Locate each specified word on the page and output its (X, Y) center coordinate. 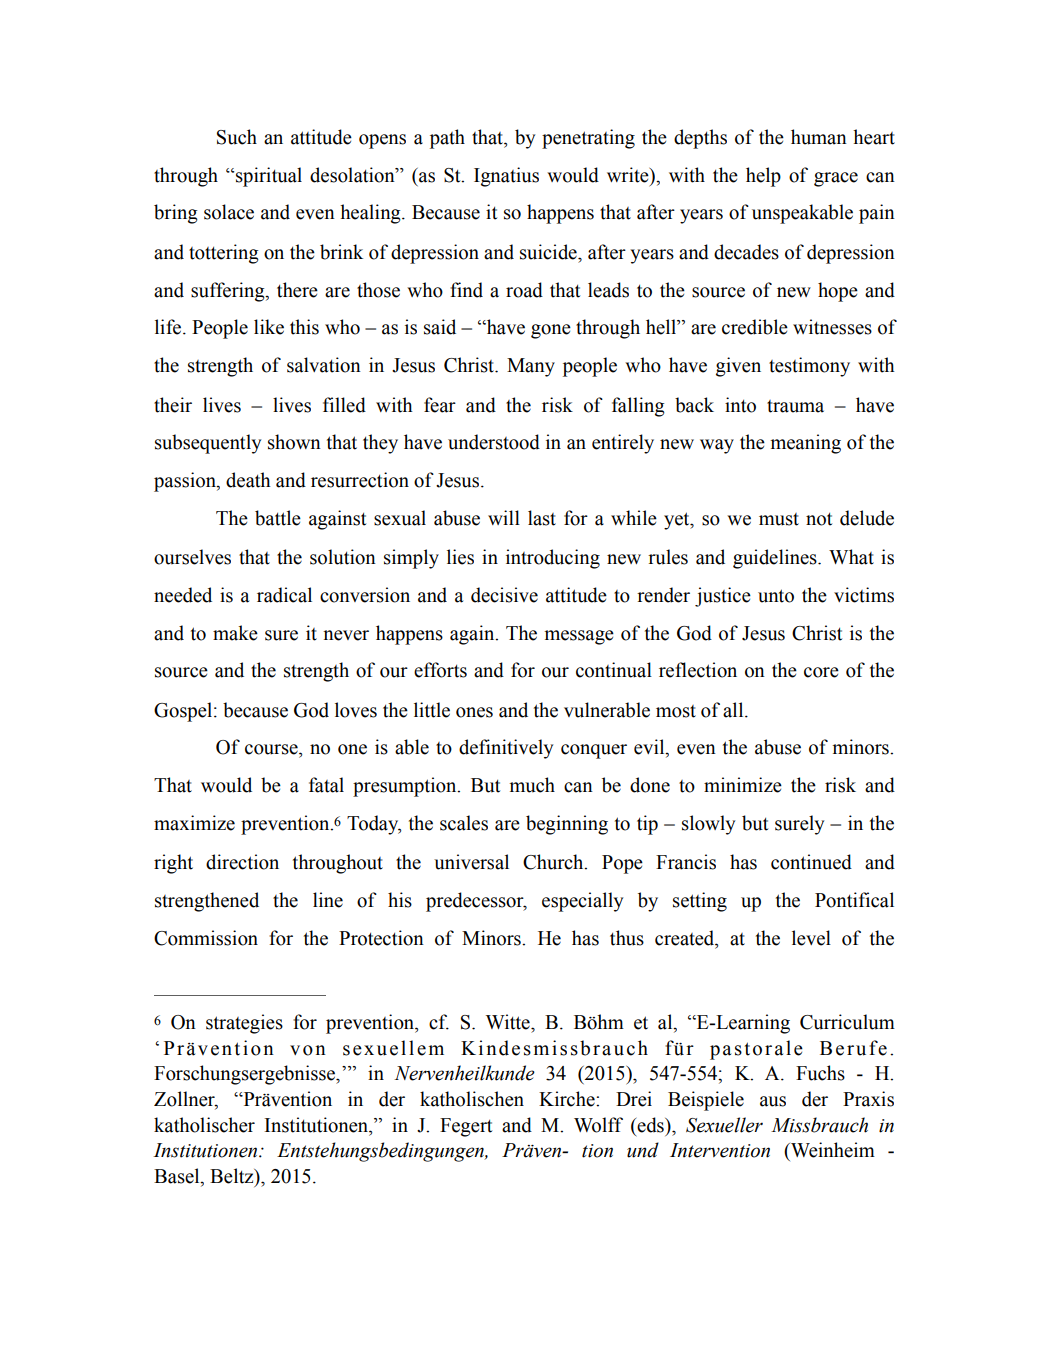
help (763, 177)
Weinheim (832, 1150)
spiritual (269, 177)
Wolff (598, 1125)
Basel (178, 1177)
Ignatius (506, 177)
